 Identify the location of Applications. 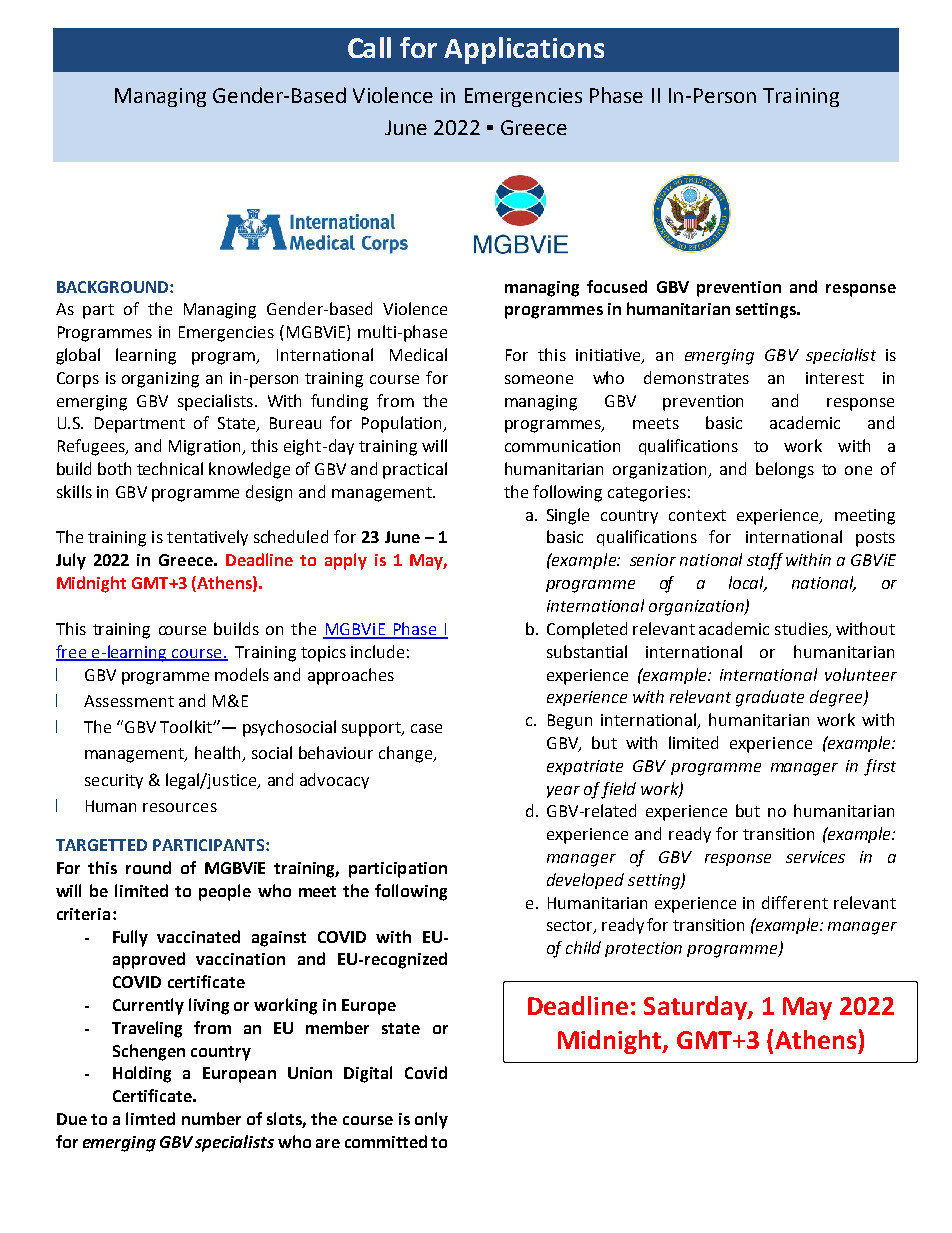
(524, 50).
